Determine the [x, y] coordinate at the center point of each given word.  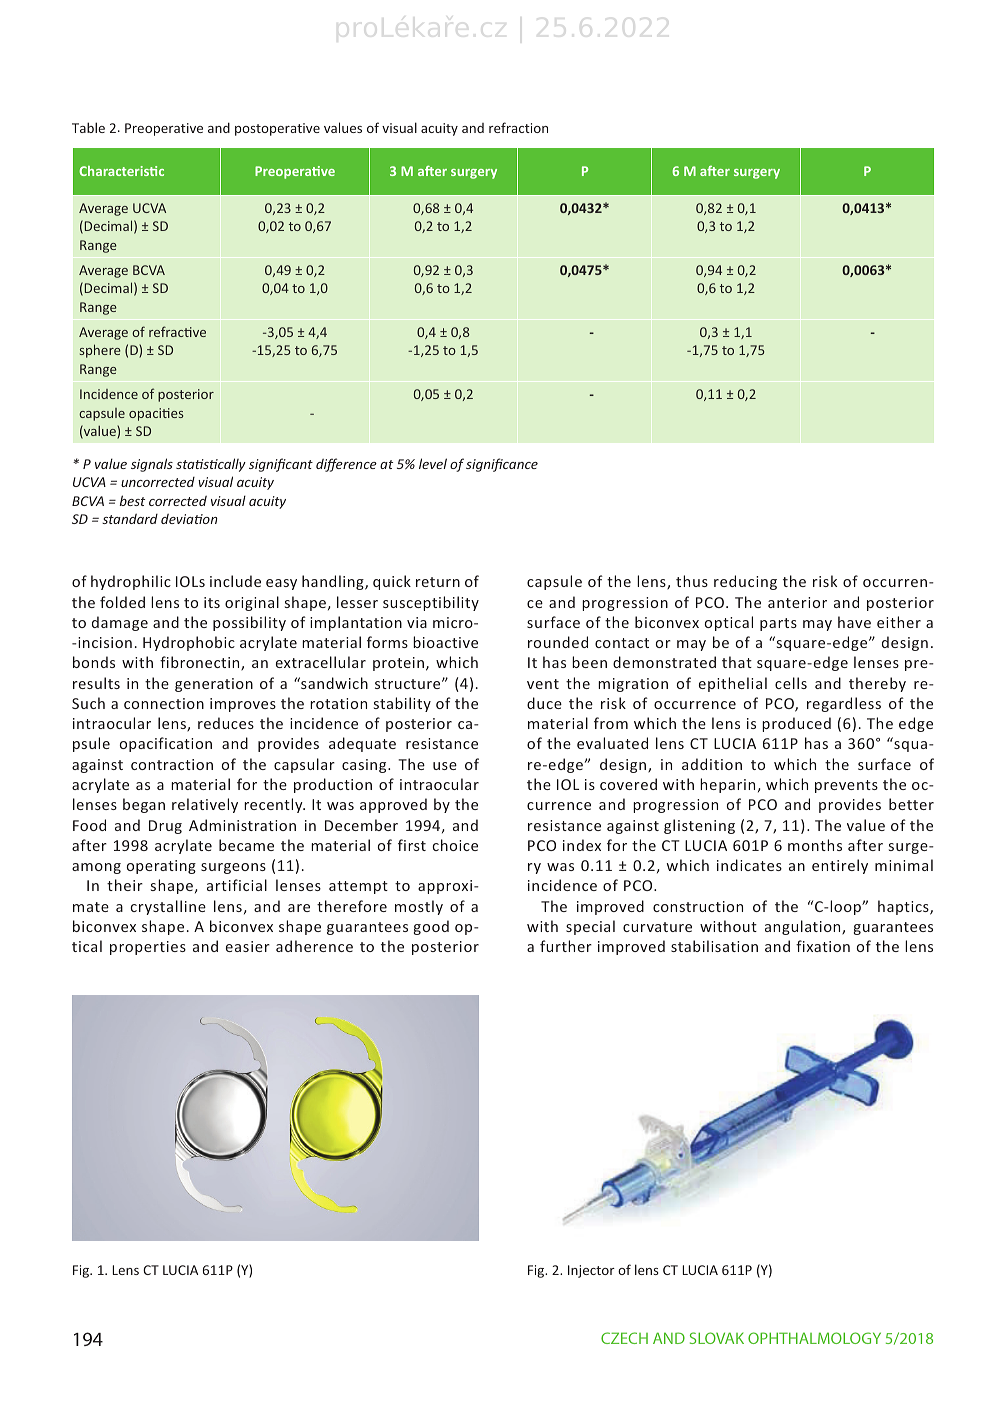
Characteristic [121, 171]
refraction [518, 127]
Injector [591, 1271]
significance [502, 465]
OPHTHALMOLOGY [814, 1338]
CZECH [624, 1338]
